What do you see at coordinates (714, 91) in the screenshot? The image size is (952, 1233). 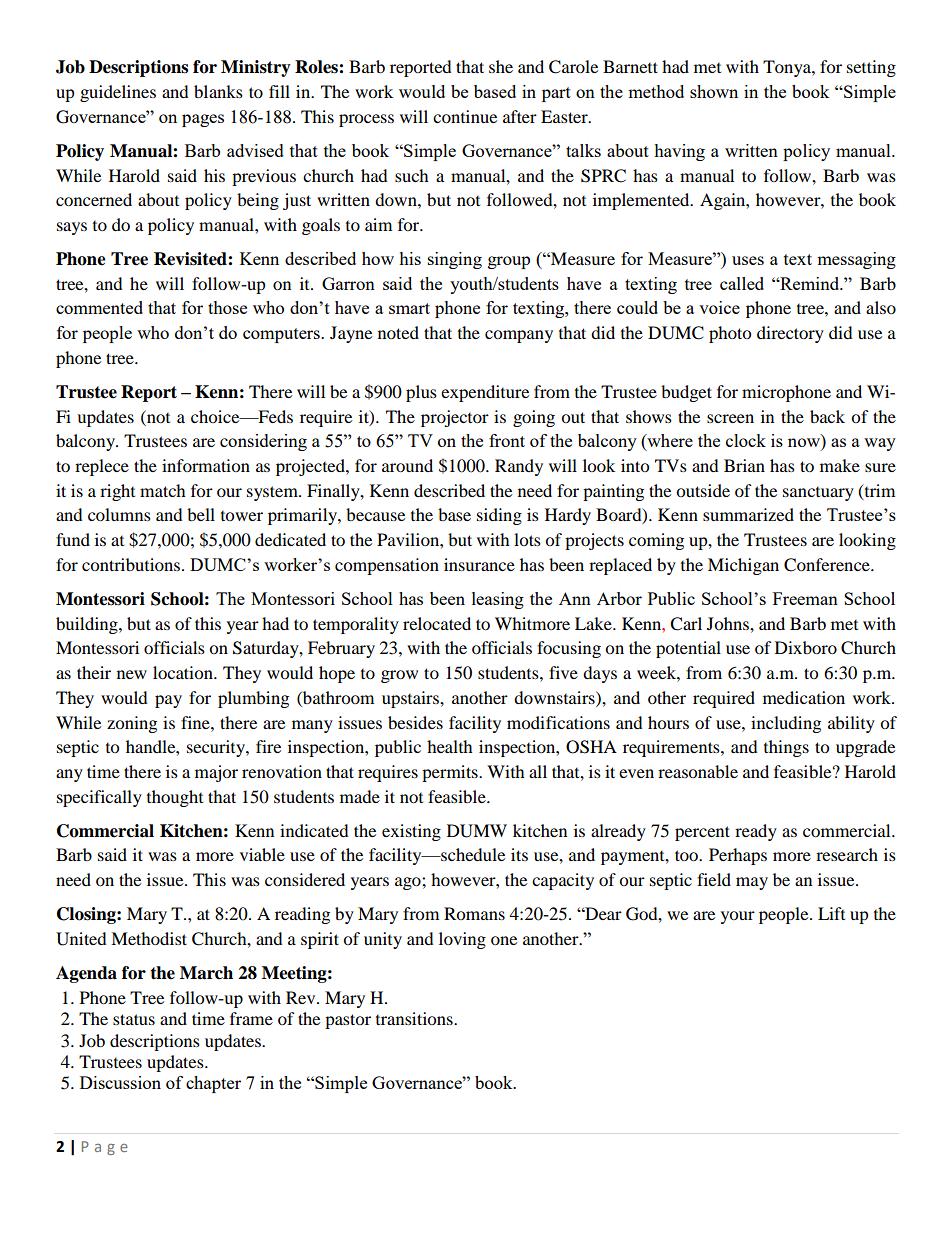 I see `shown` at bounding box center [714, 91].
